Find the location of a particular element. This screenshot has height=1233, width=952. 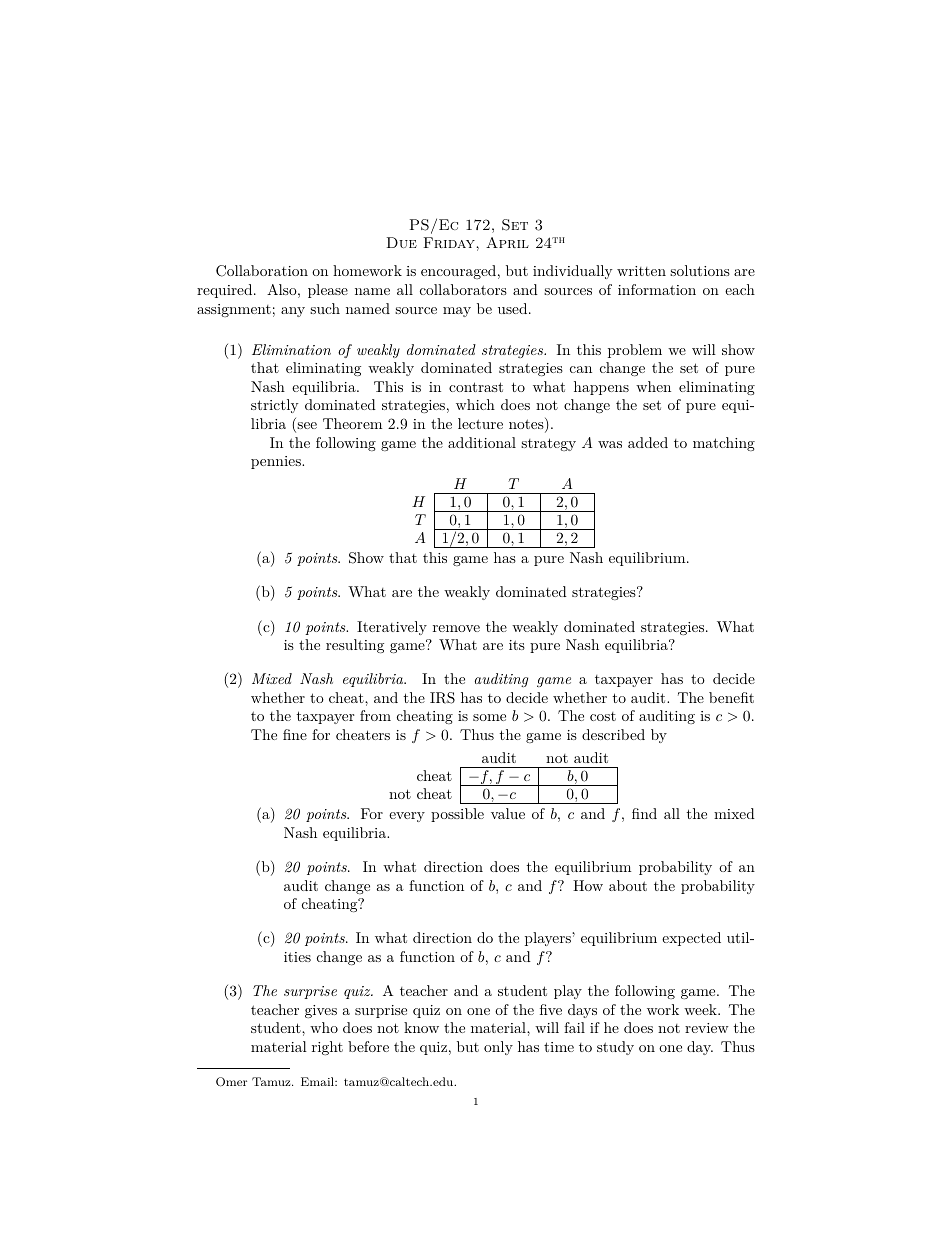

pennies is located at coordinates (277, 462).
